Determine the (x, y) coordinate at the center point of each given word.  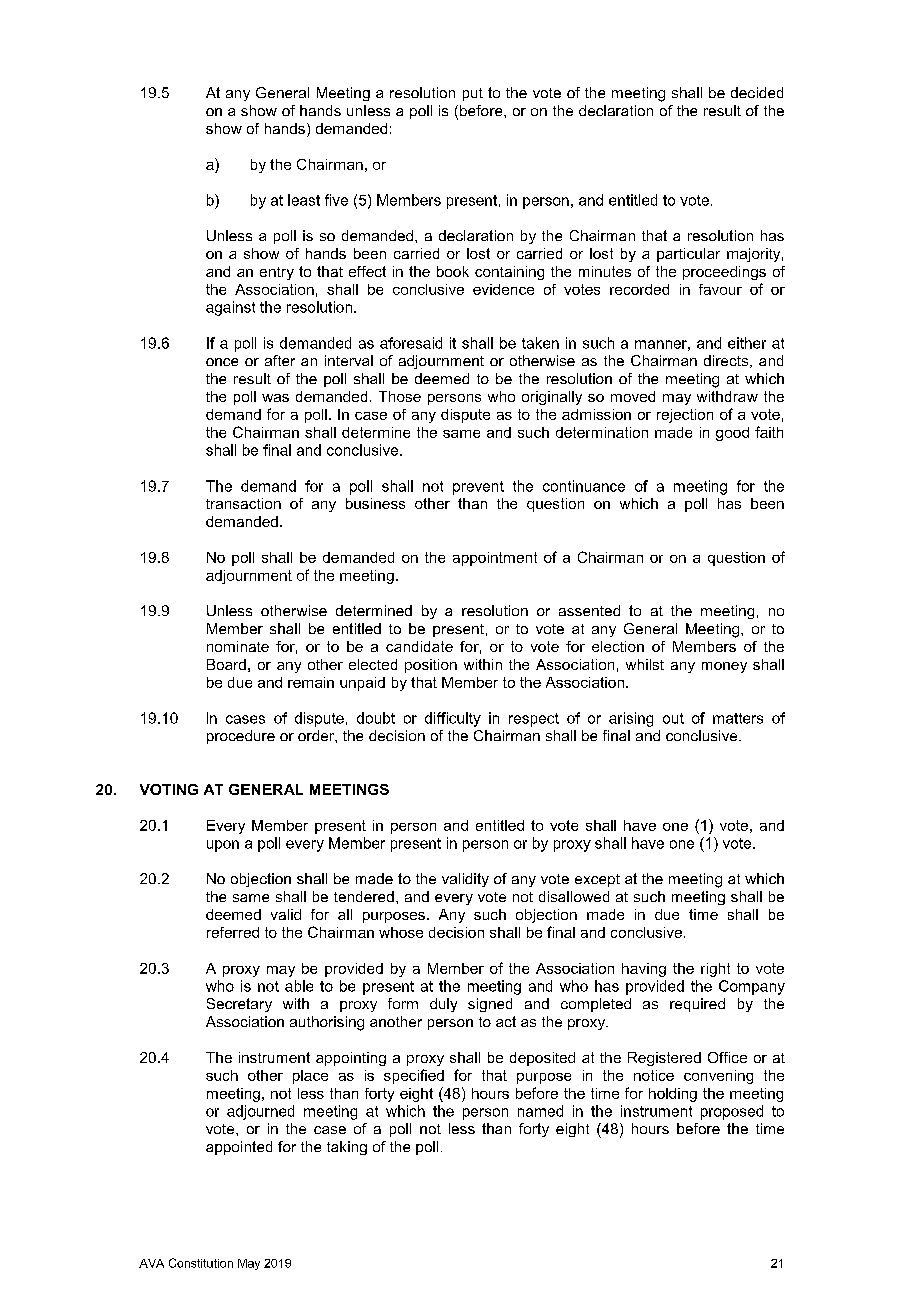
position (431, 666)
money (724, 667)
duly (443, 1005)
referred (233, 932)
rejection (685, 416)
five (336, 200)
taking (347, 1148)
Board (226, 664)
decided (757, 92)
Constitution (201, 1263)
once (222, 362)
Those (400, 396)
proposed (732, 1112)
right (715, 970)
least (304, 200)
